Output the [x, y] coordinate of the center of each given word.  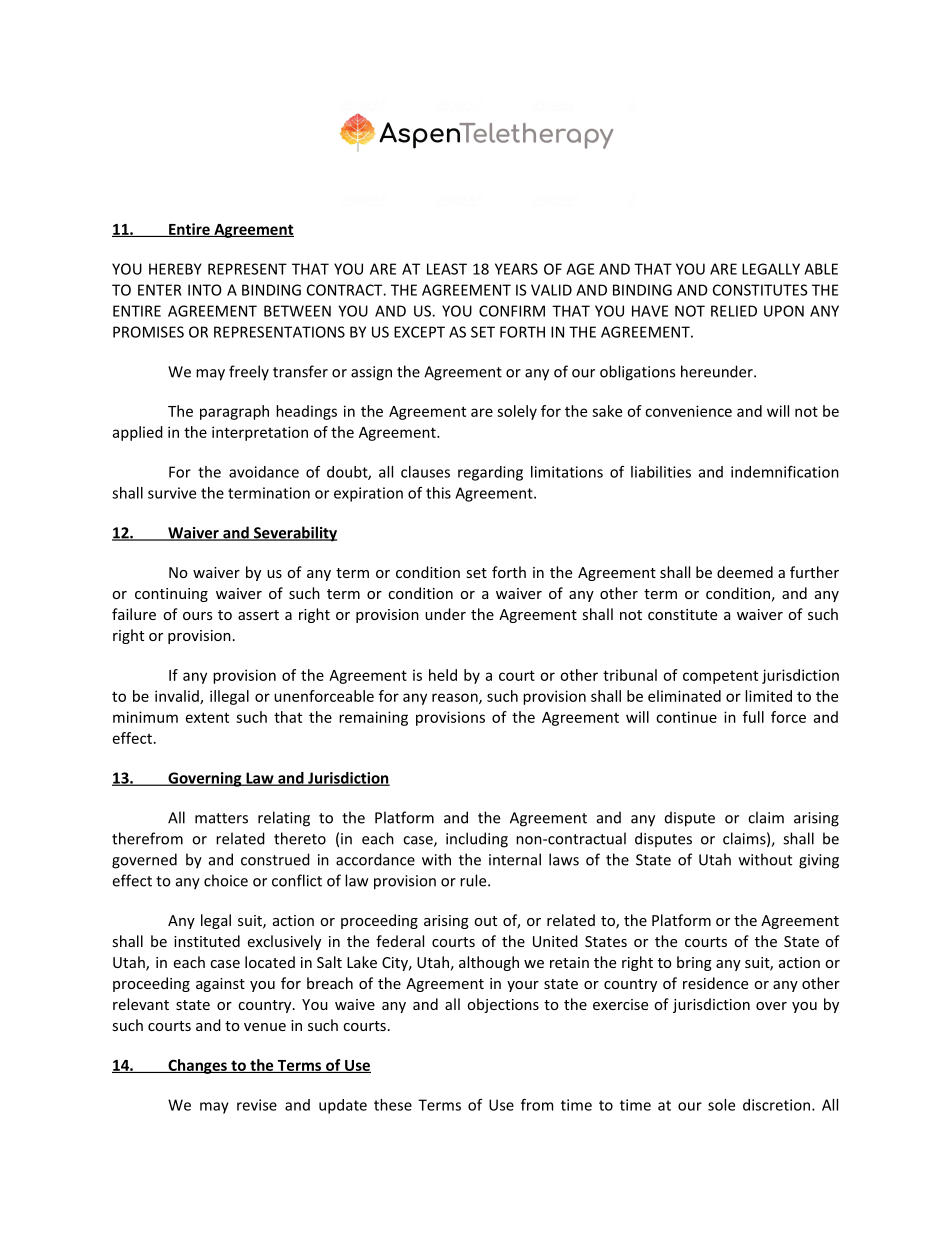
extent [207, 717]
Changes [197, 1066]
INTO [205, 290]
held [443, 675]
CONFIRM [512, 311]
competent [720, 677]
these [393, 1105]
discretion [776, 1105]
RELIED [734, 311]
